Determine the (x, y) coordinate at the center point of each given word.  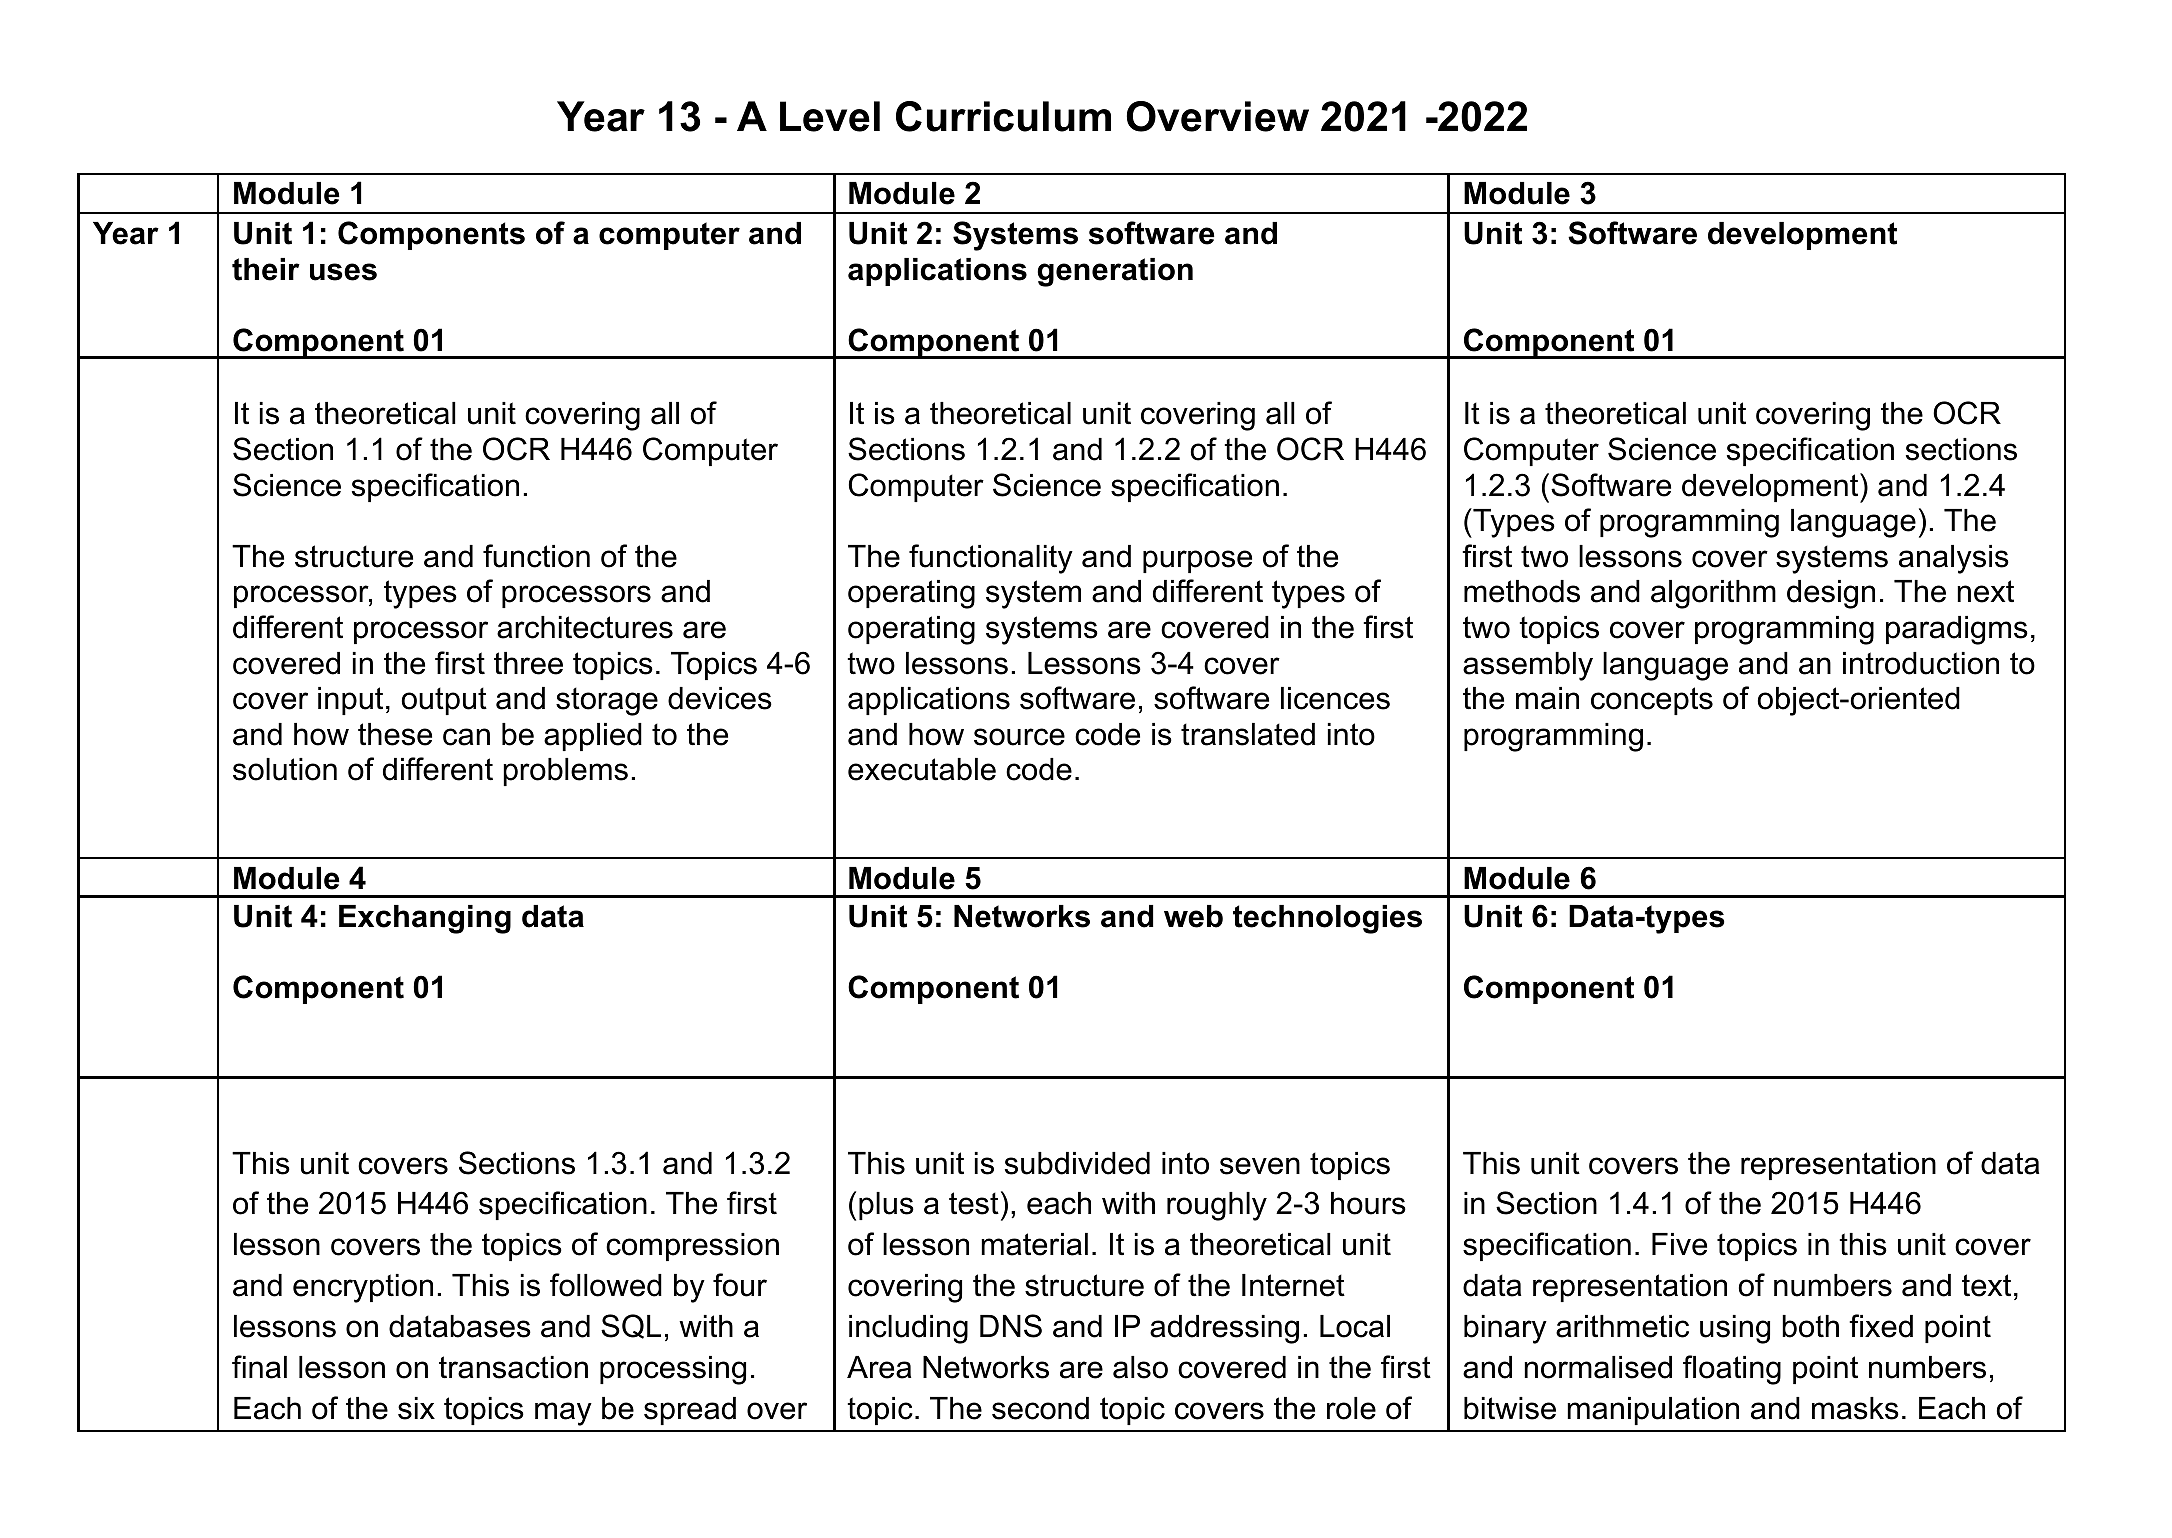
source (1019, 737)
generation (1115, 272)
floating (1732, 1370)
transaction (513, 1367)
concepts (1652, 701)
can (466, 737)
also (1140, 1367)
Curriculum (1003, 116)
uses (343, 272)
